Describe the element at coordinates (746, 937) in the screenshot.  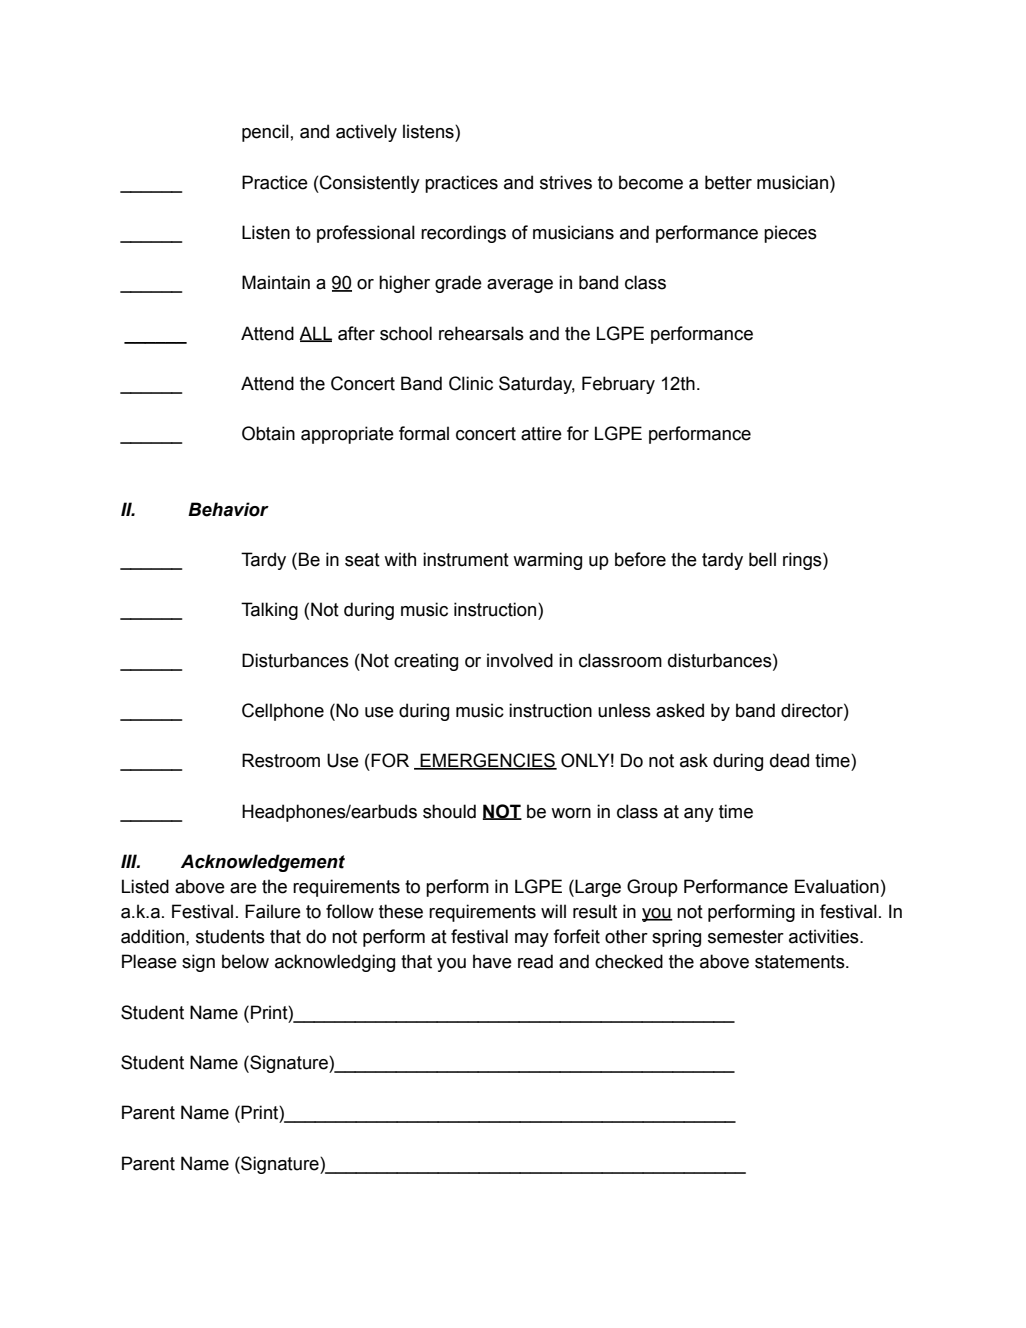
I see `semester` at that location.
